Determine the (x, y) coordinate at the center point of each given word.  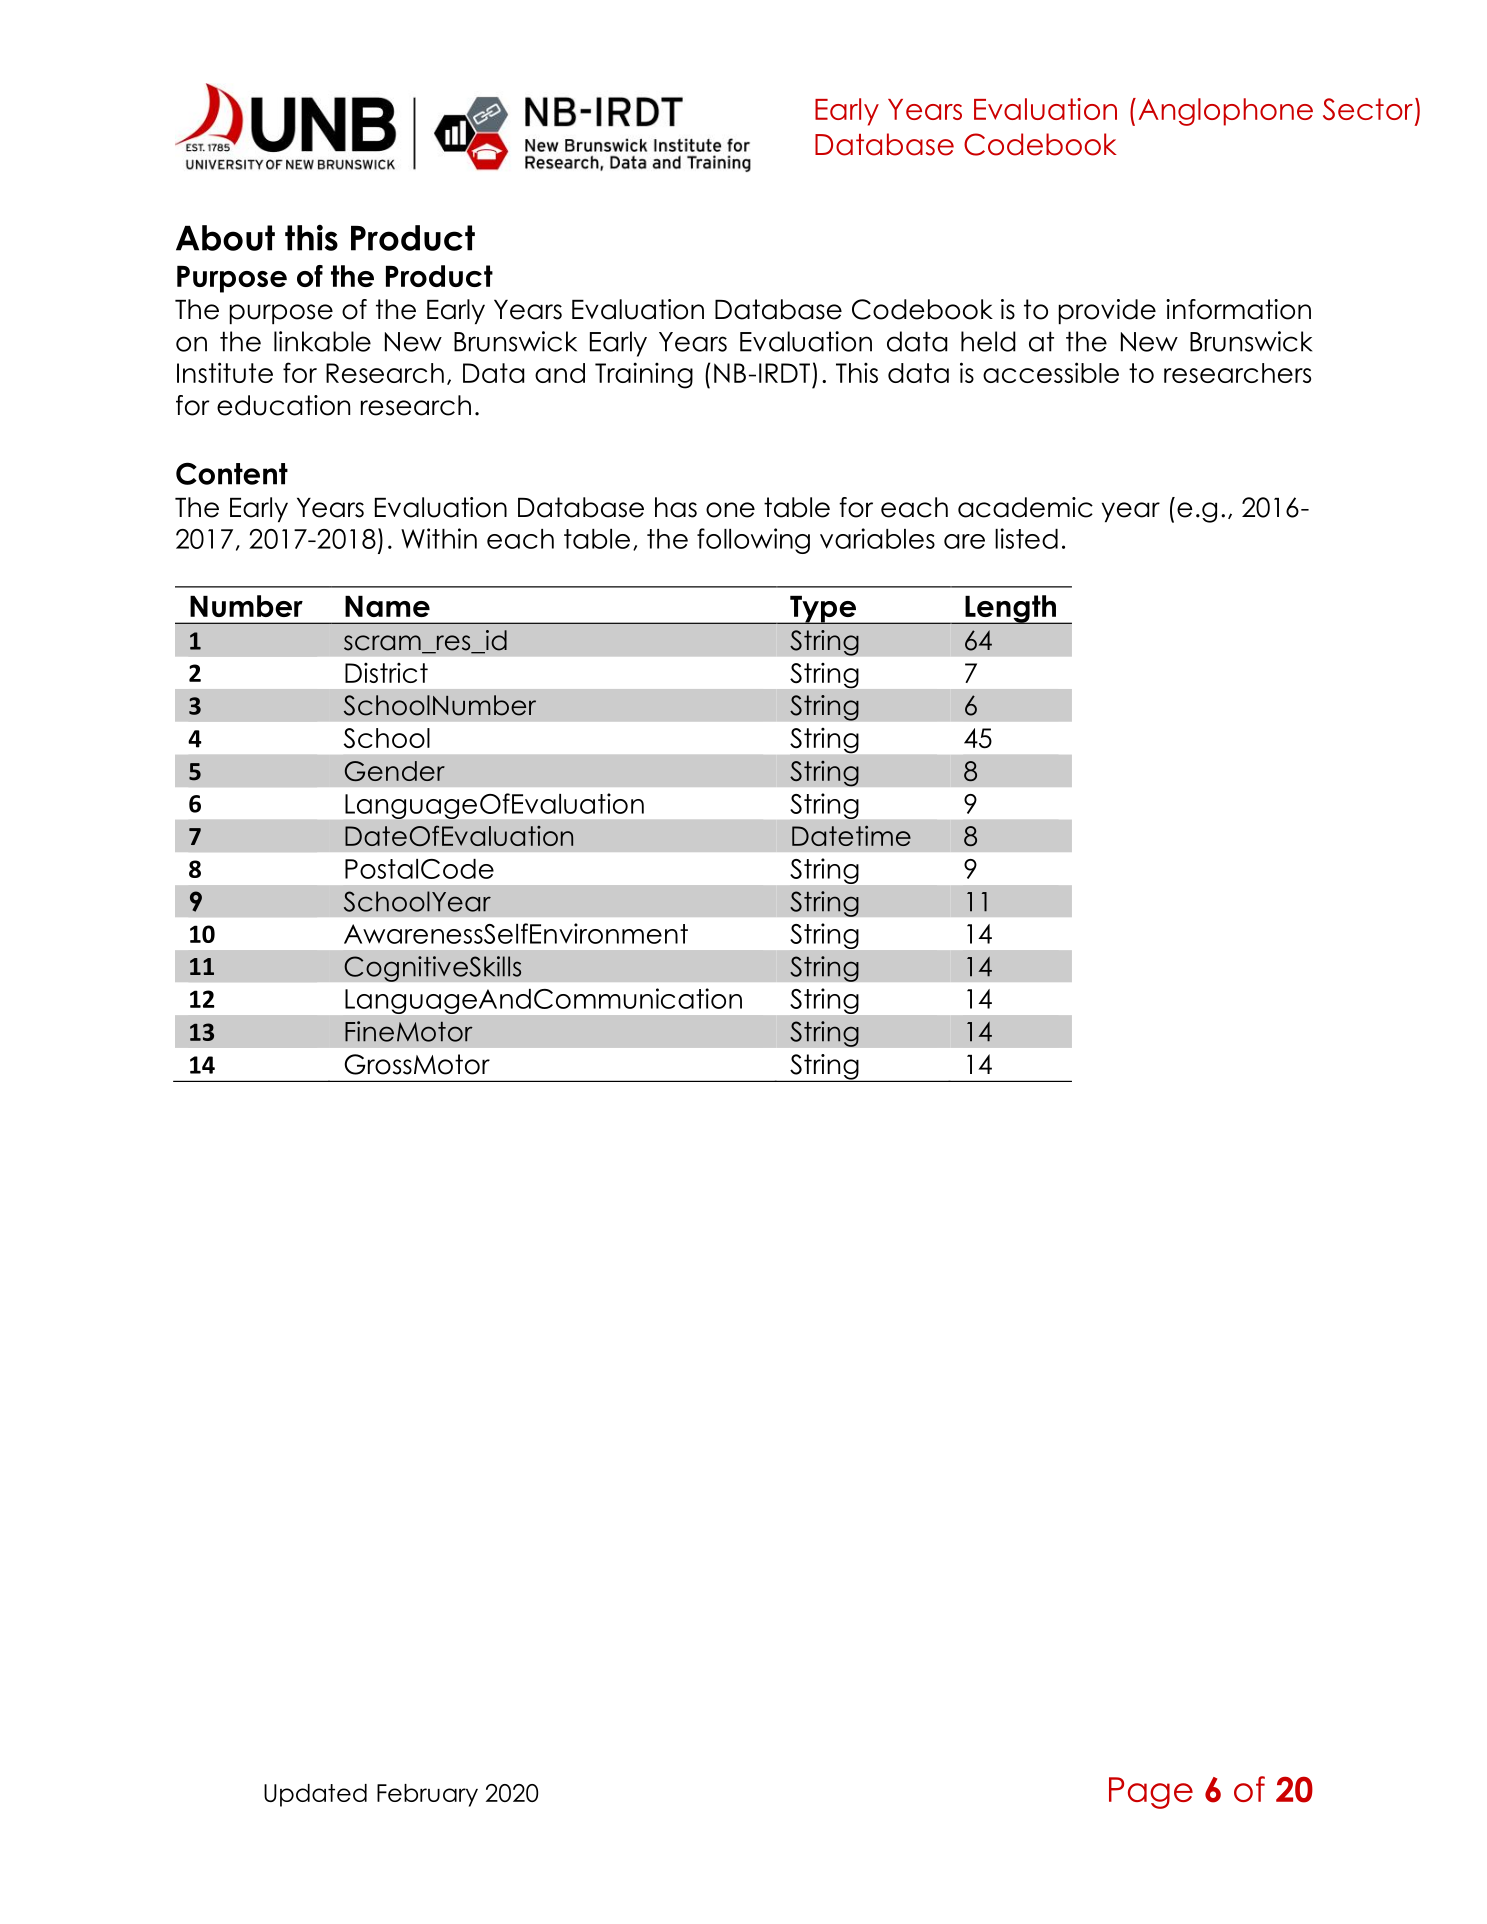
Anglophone (1225, 112)
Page (1151, 1793)
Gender (395, 771)
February (427, 1795)
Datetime (851, 835)
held (988, 341)
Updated (315, 1795)
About (225, 238)
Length (1010, 609)
